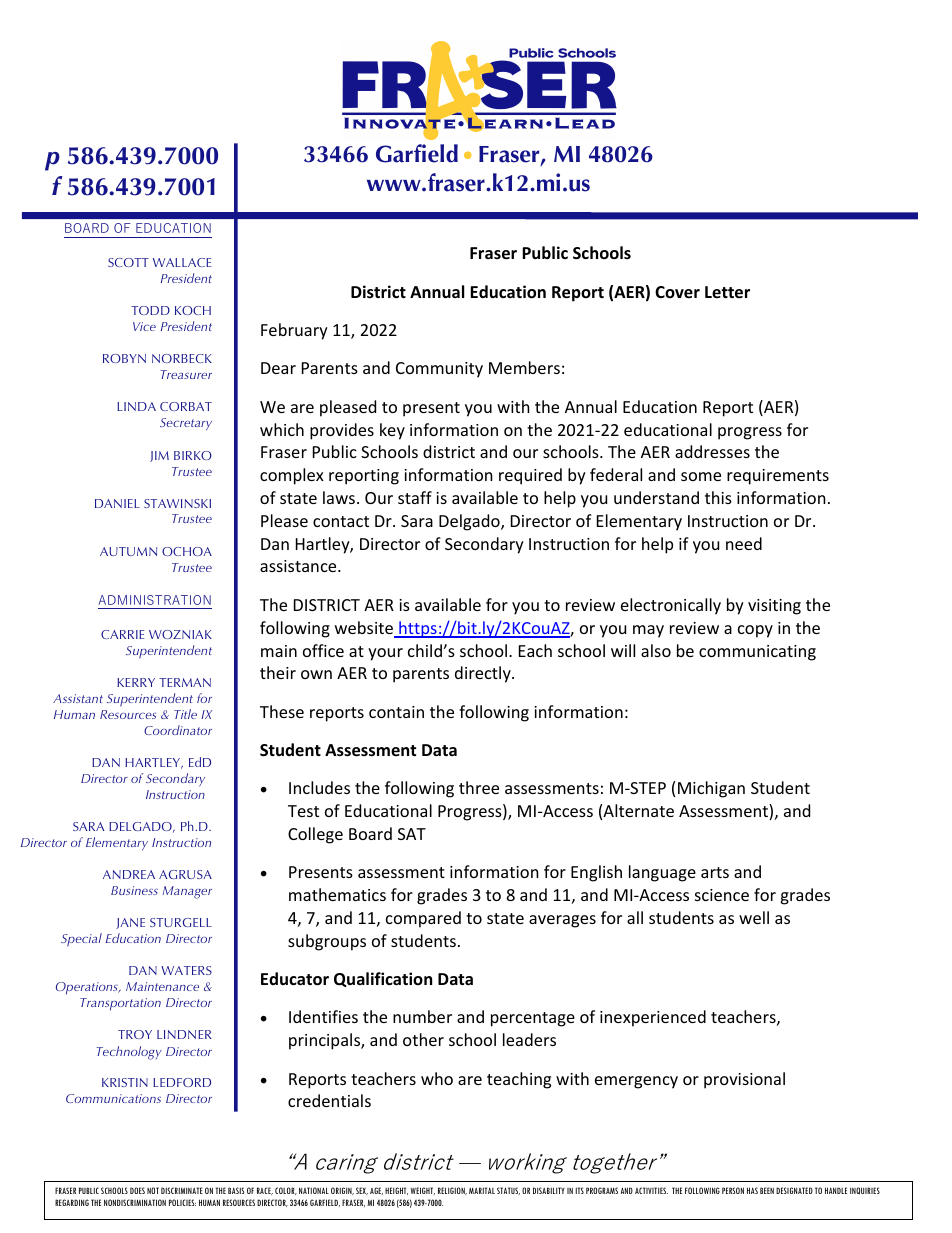  I want to click on Michigan, so click(711, 789).
